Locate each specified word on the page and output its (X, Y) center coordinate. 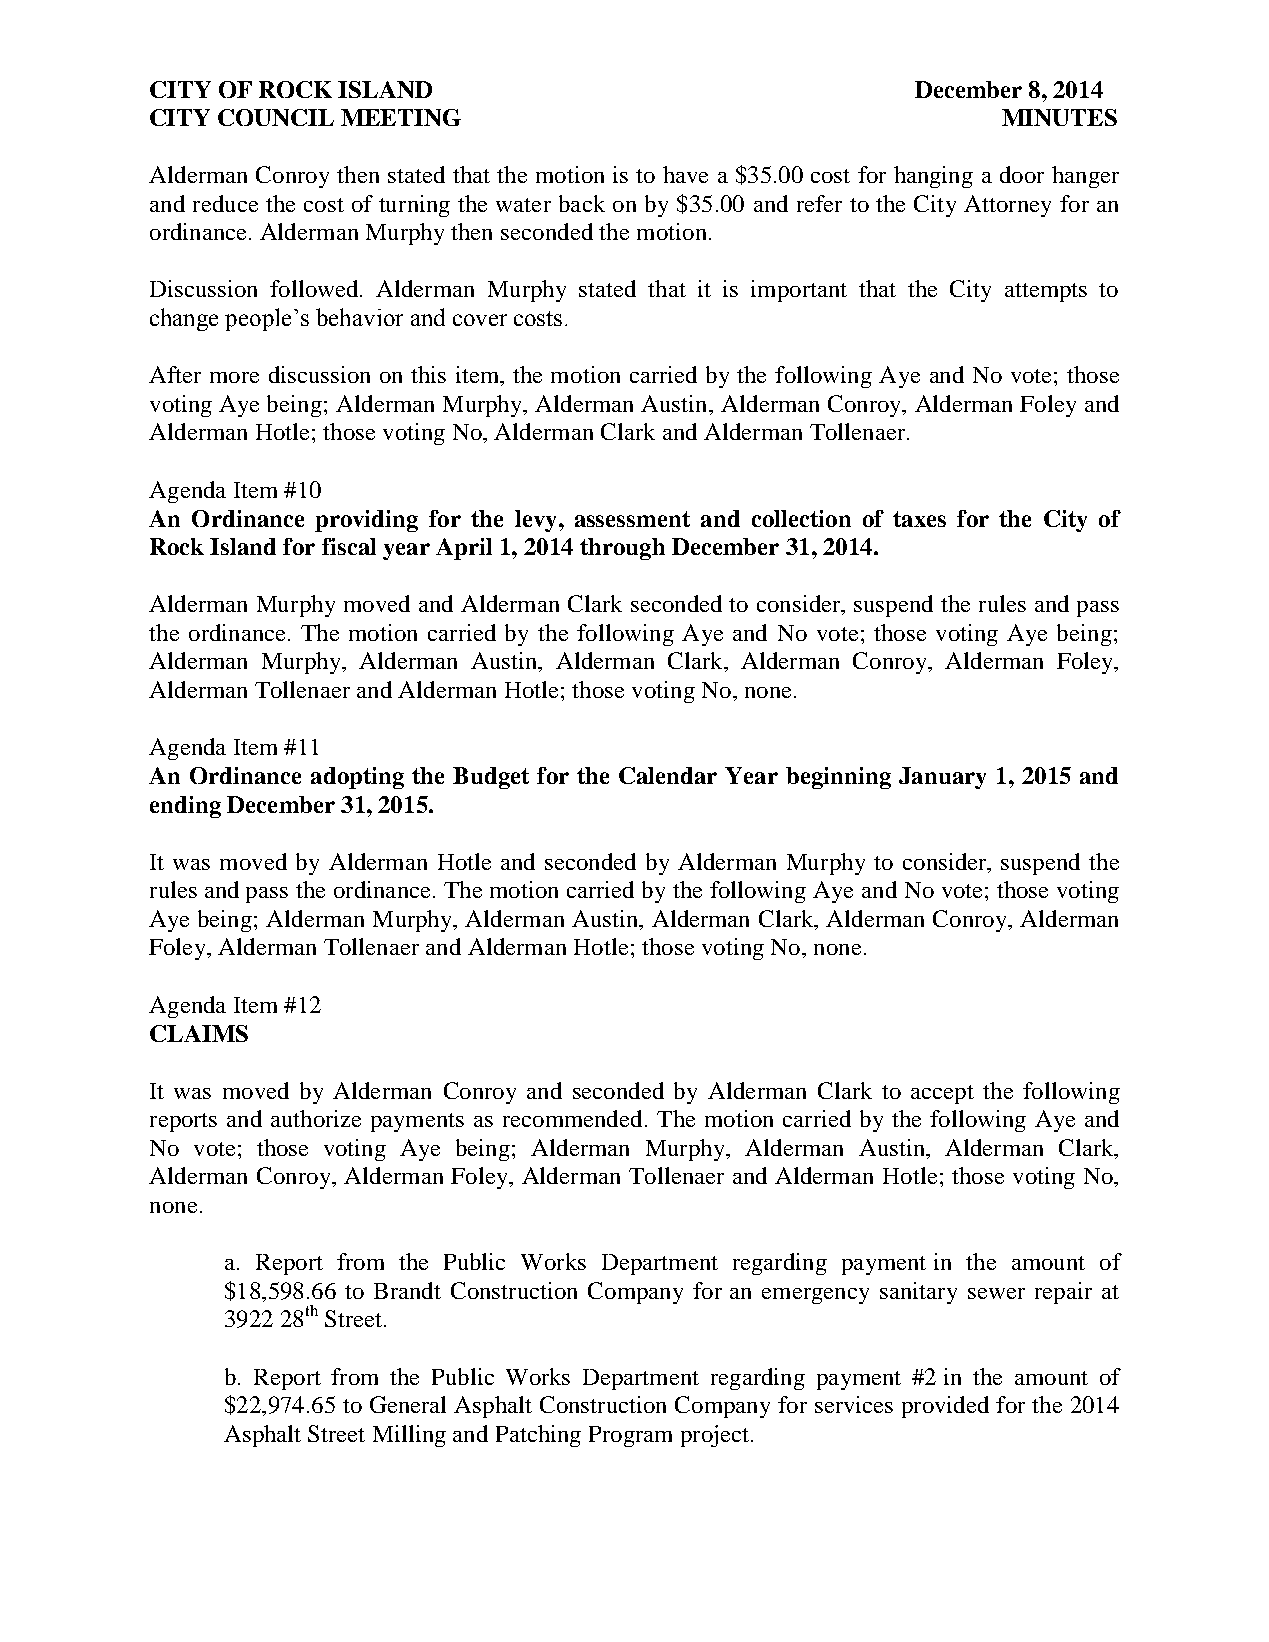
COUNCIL (276, 117)
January (942, 778)
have (685, 174)
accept (942, 1094)
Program (630, 1436)
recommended (572, 1118)
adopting (357, 778)
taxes (919, 519)
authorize (316, 1118)
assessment (632, 519)
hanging (933, 177)
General (408, 1404)
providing (366, 521)
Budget (491, 778)
